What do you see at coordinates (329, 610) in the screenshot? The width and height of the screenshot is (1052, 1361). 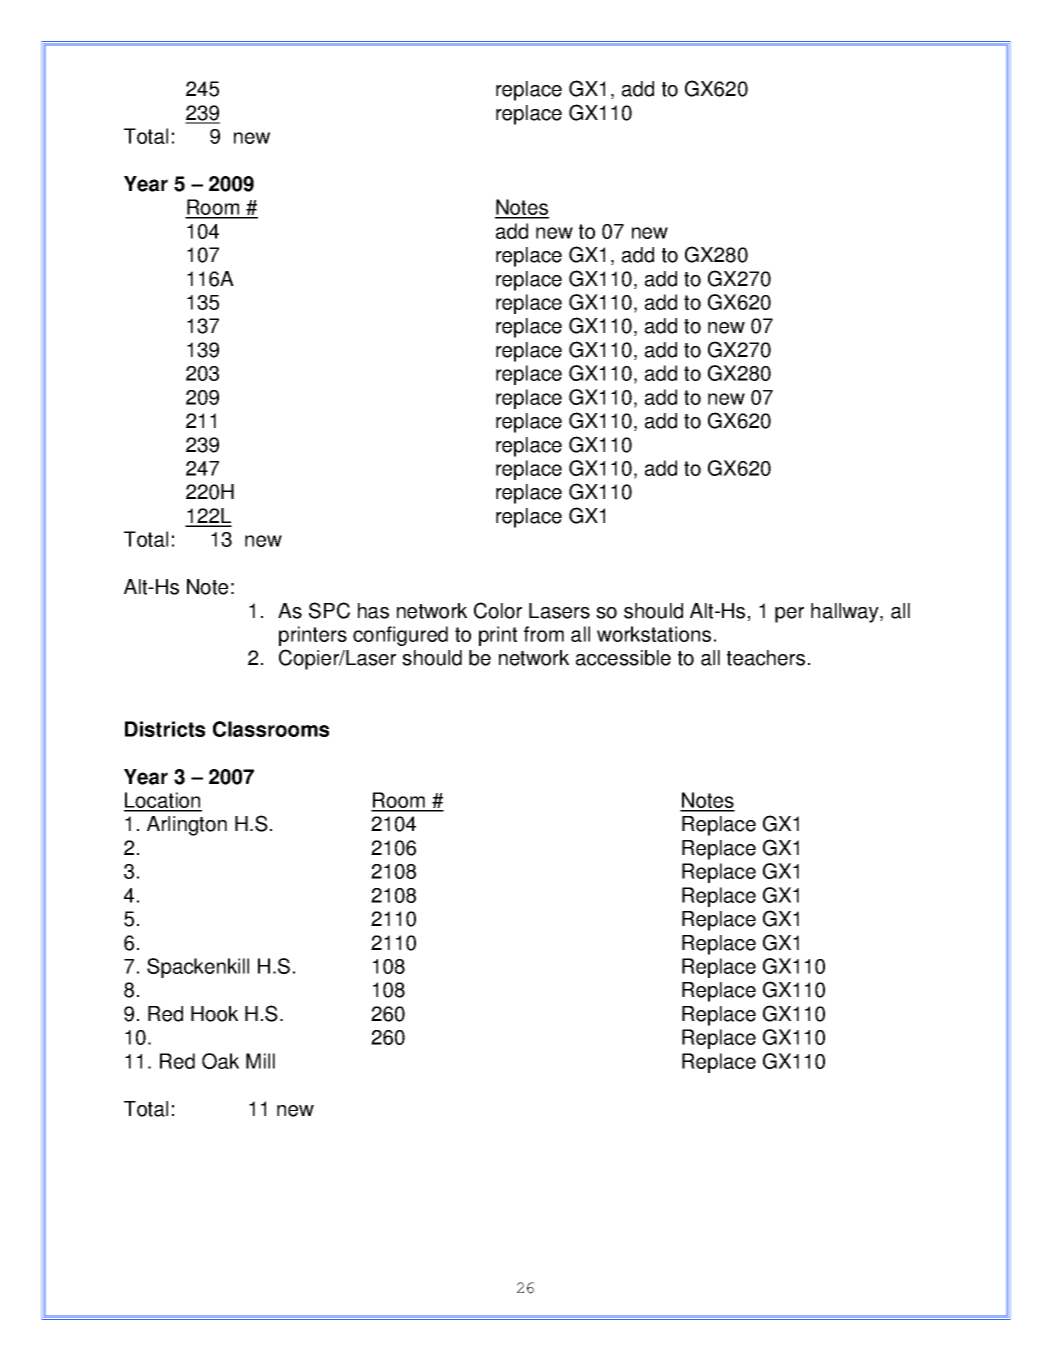 I see `SPC` at bounding box center [329, 610].
